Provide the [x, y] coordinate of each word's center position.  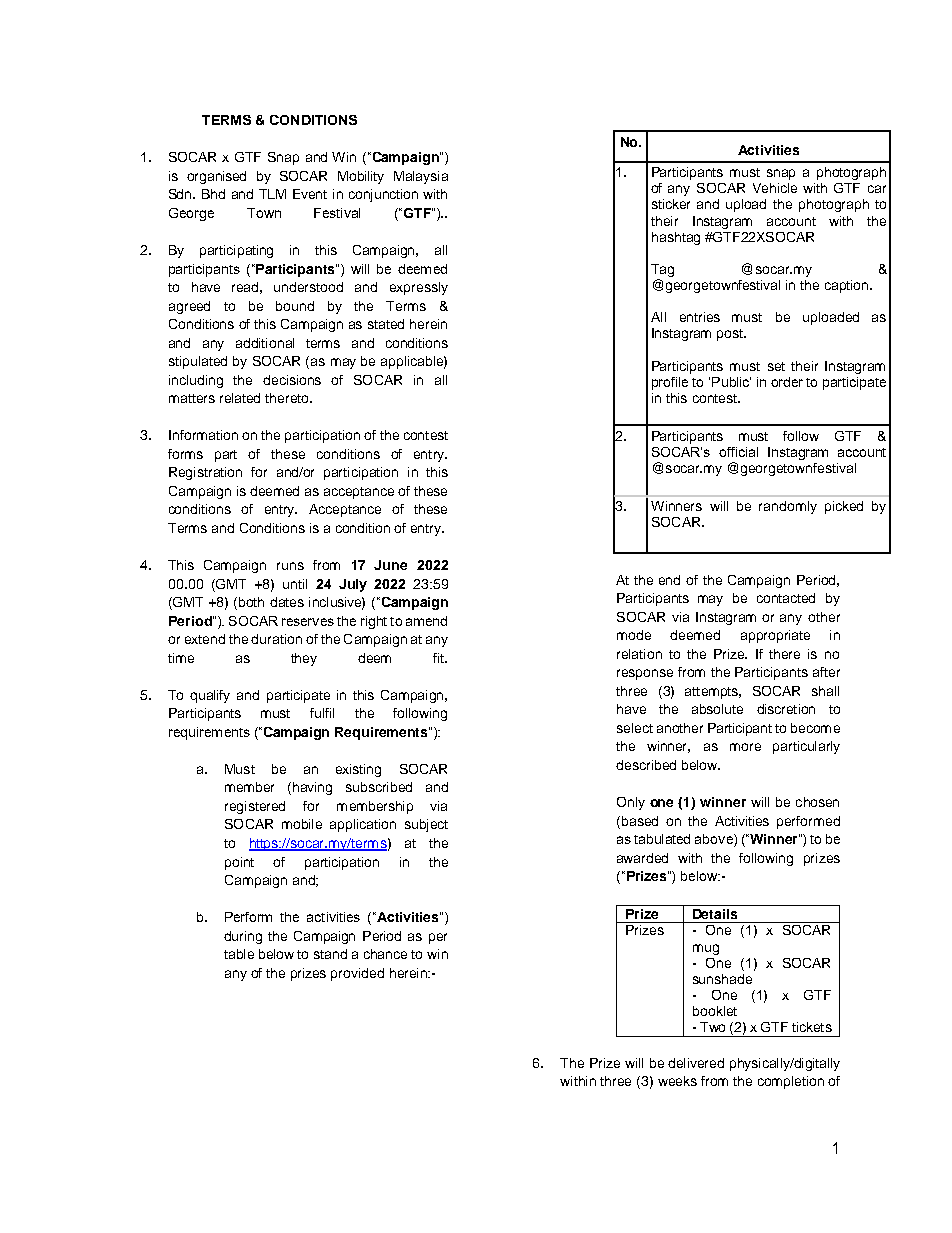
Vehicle [775, 188]
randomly [788, 507]
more [745, 747]
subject [426, 825]
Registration [205, 473]
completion [791, 1082]
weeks [677, 1081]
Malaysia [421, 177]
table [239, 954]
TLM [272, 194]
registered [255, 807]
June [390, 565]
